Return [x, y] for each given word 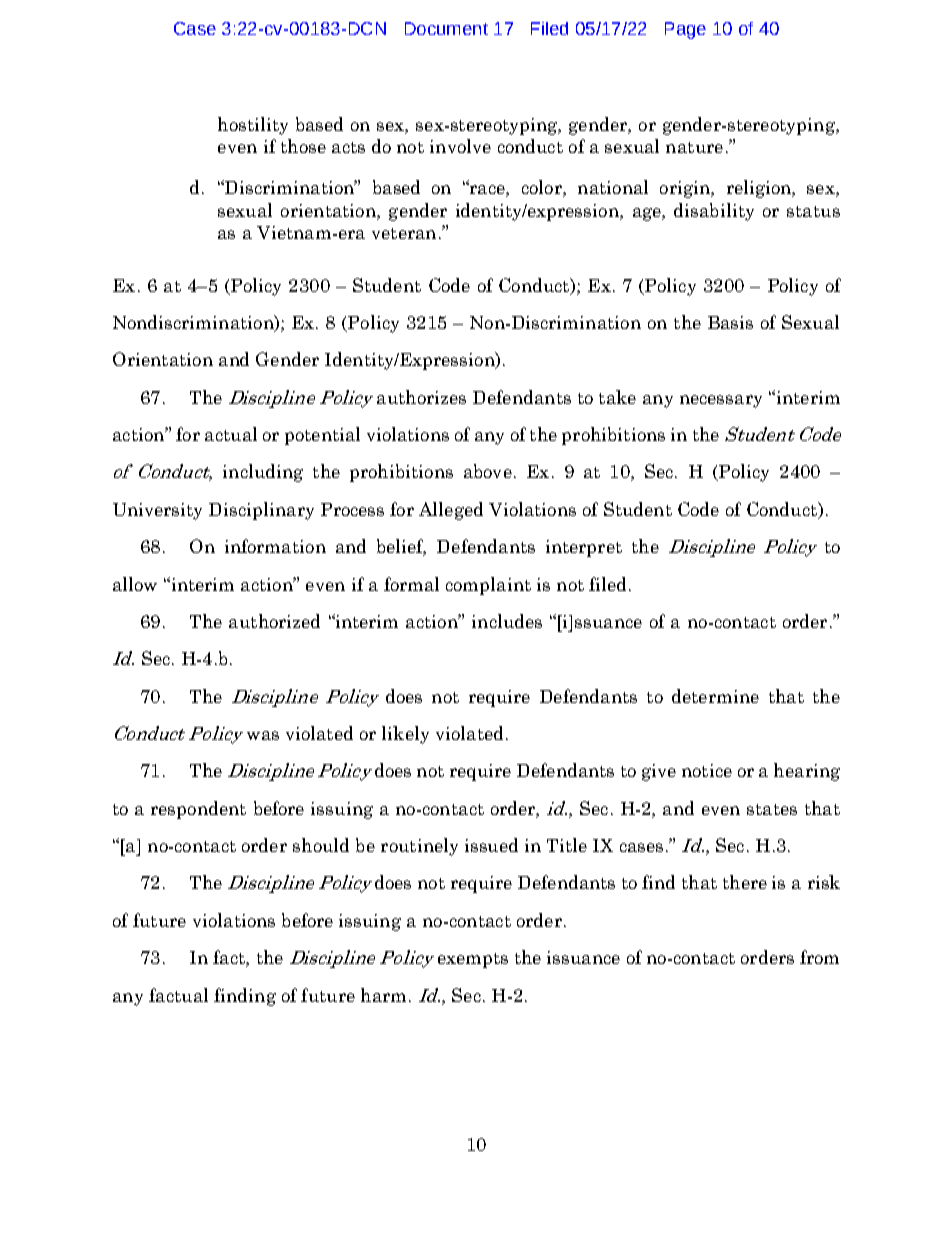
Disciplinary [261, 511]
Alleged [451, 511]
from [819, 957]
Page [685, 30]
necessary [721, 401]
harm [383, 995]
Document [446, 28]
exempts [473, 960]
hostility [253, 126]
